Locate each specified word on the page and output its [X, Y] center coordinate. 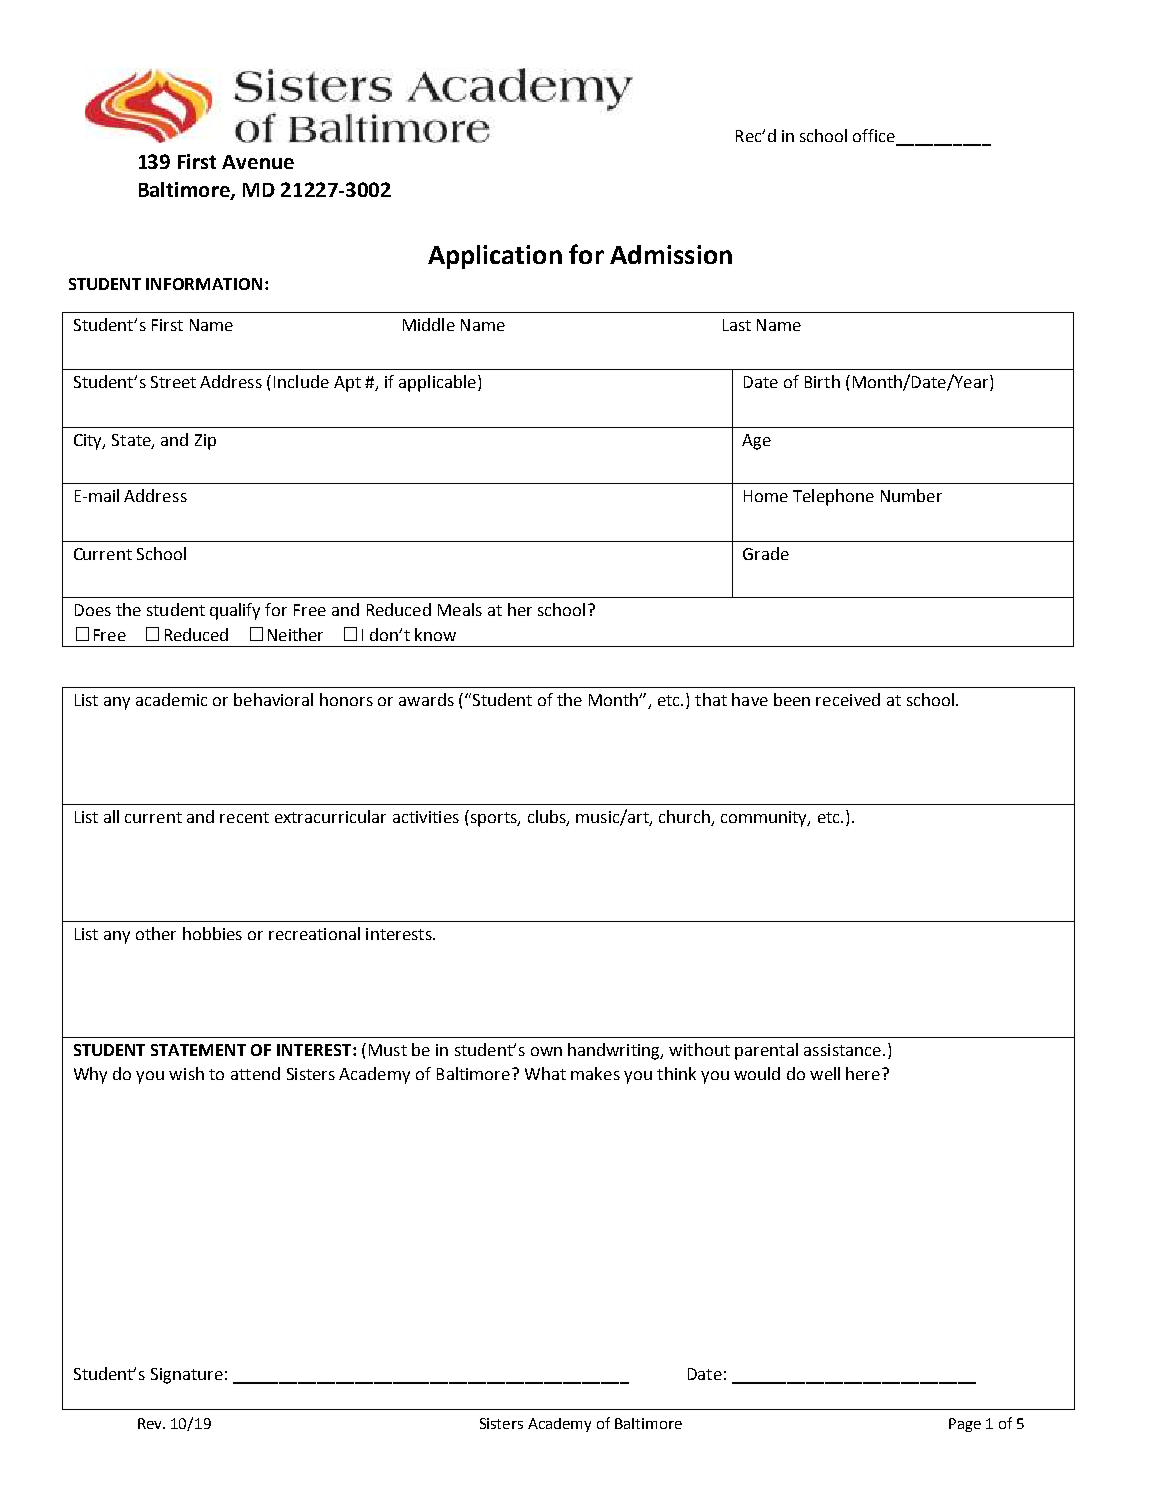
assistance [842, 1050]
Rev [151, 1423]
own [546, 1051]
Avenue [258, 162]
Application [495, 257]
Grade [766, 553]
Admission [671, 254]
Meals [460, 609]
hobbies [212, 933]
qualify [235, 611]
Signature [187, 1376]
